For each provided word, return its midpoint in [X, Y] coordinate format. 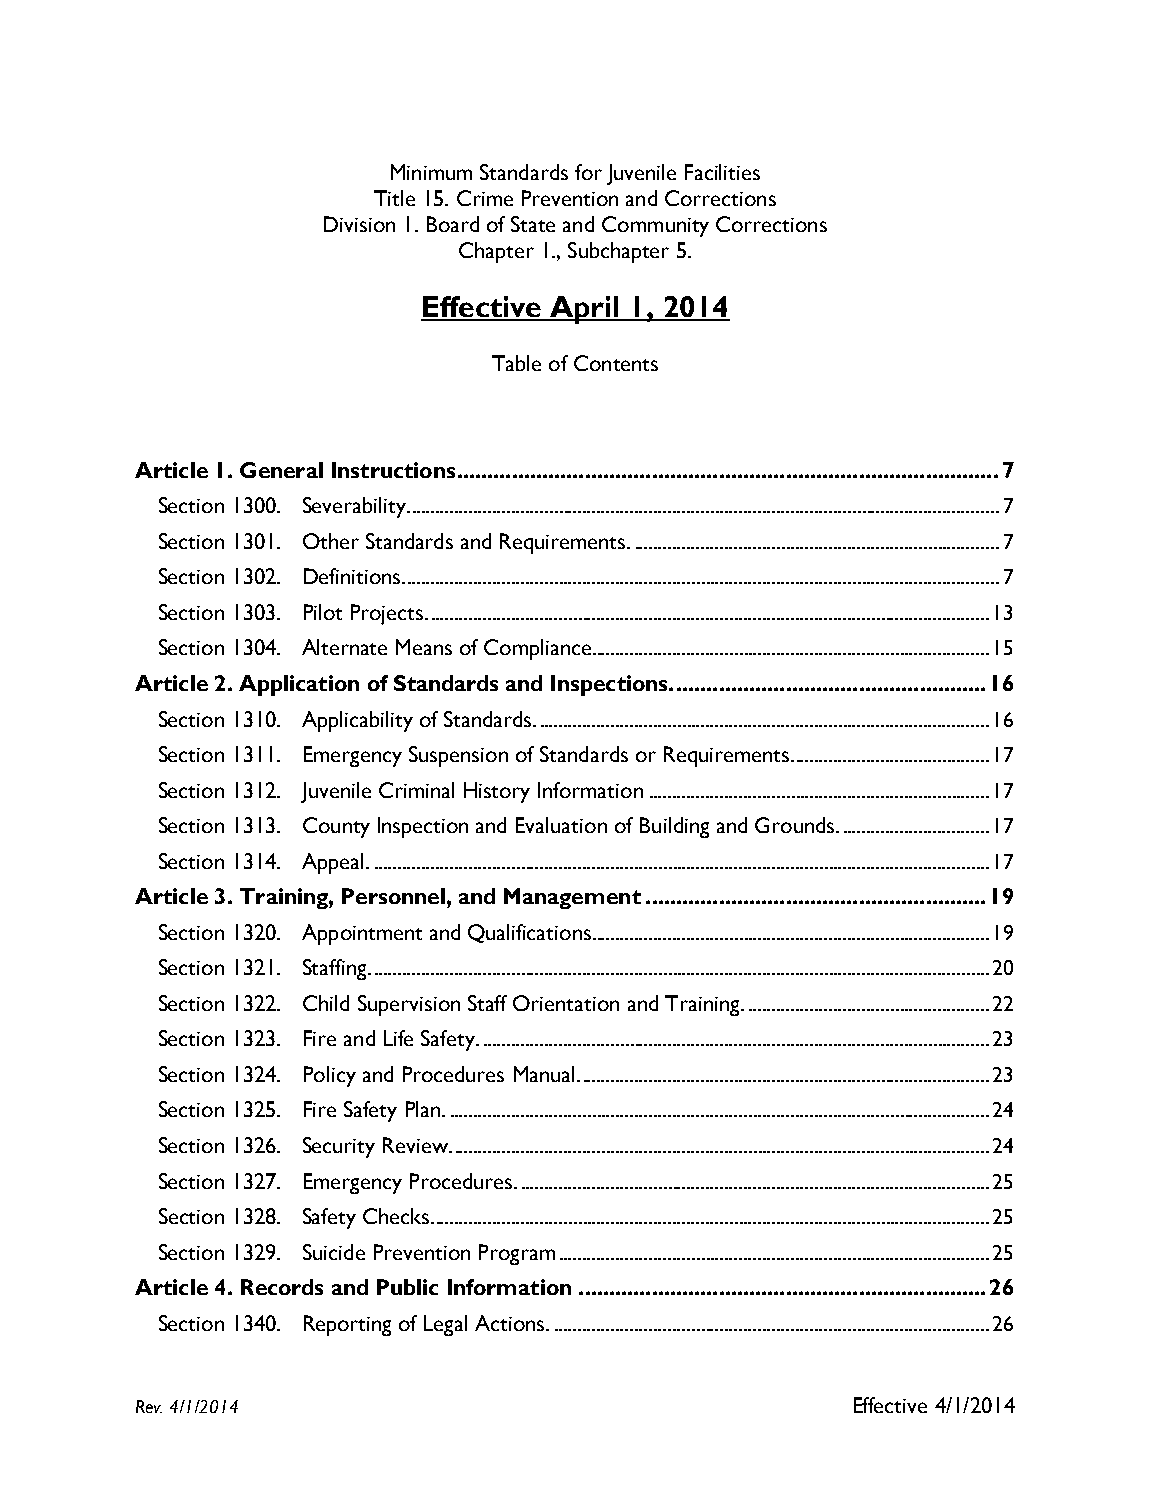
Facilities [722, 172]
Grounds [796, 825]
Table [516, 363]
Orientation [566, 1003]
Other [331, 541]
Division [359, 224]
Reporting [347, 1325]
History [497, 792]
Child [326, 1003]
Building [674, 827]
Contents [616, 363]
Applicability [357, 721]
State [533, 224]
